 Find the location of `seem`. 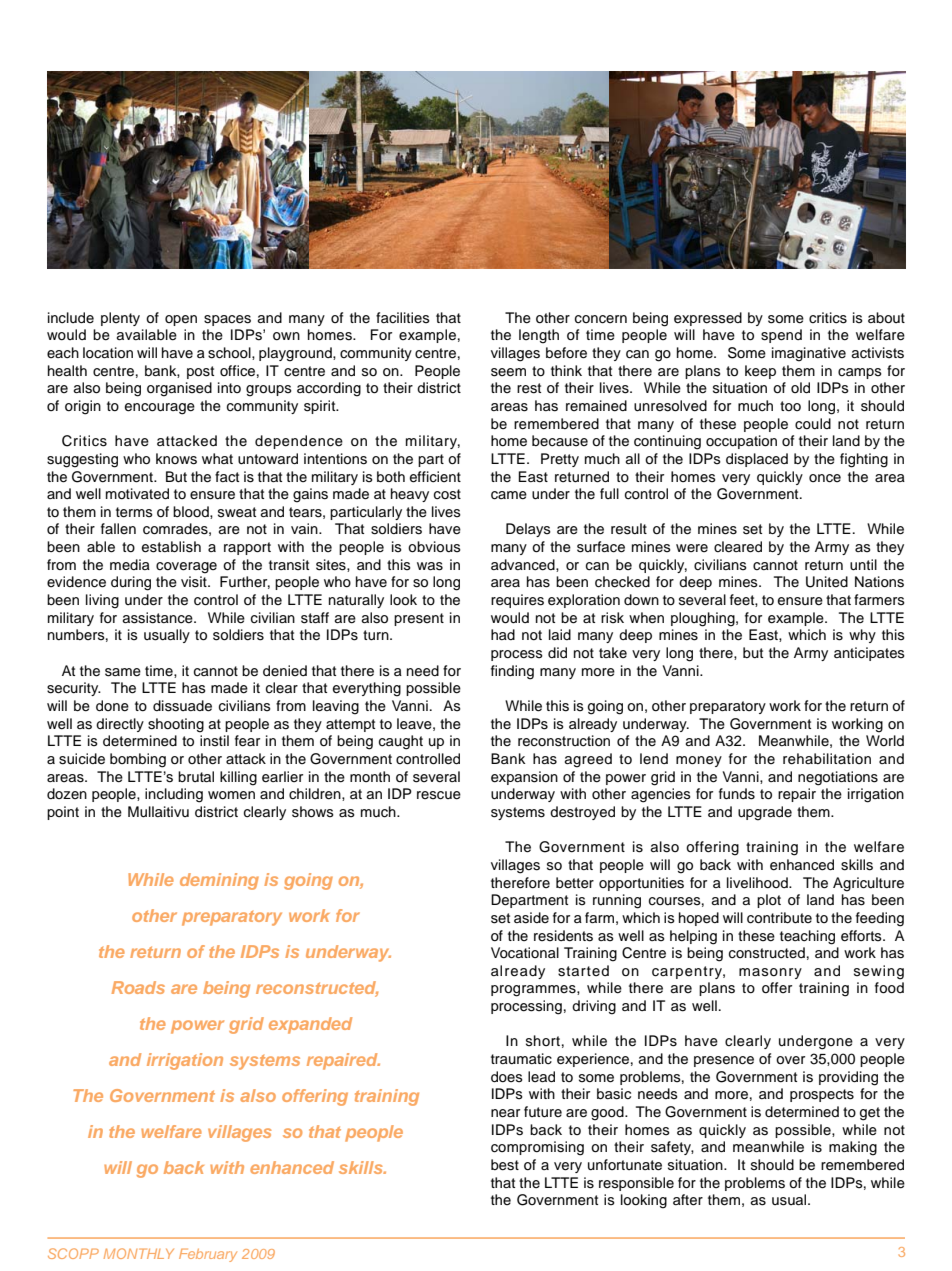

seem is located at coordinates (508, 372).
